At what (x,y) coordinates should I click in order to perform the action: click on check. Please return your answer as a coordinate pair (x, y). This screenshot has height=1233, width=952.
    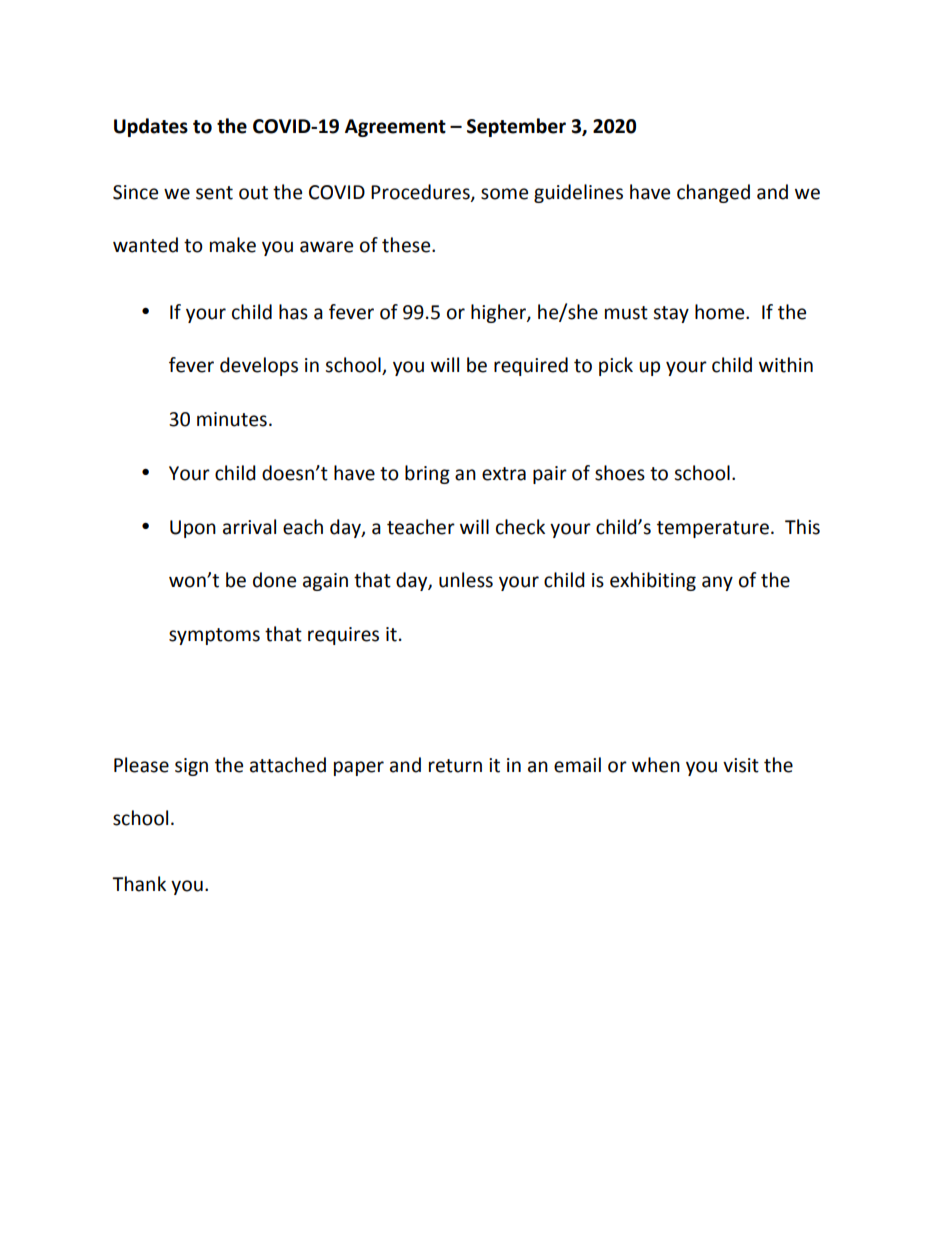
    Looking at the image, I should click on (520, 527).
